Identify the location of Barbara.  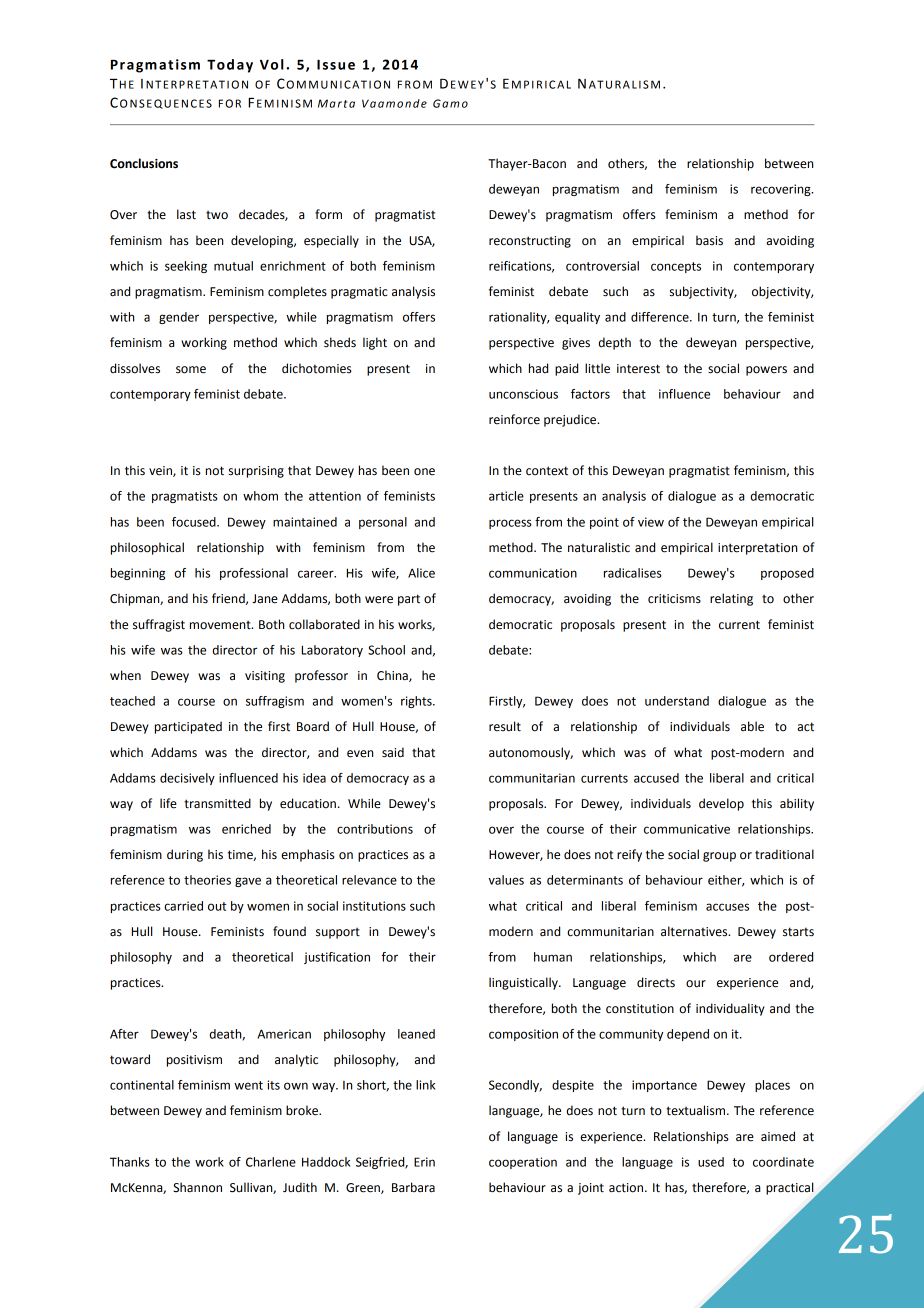
(413, 1187).
